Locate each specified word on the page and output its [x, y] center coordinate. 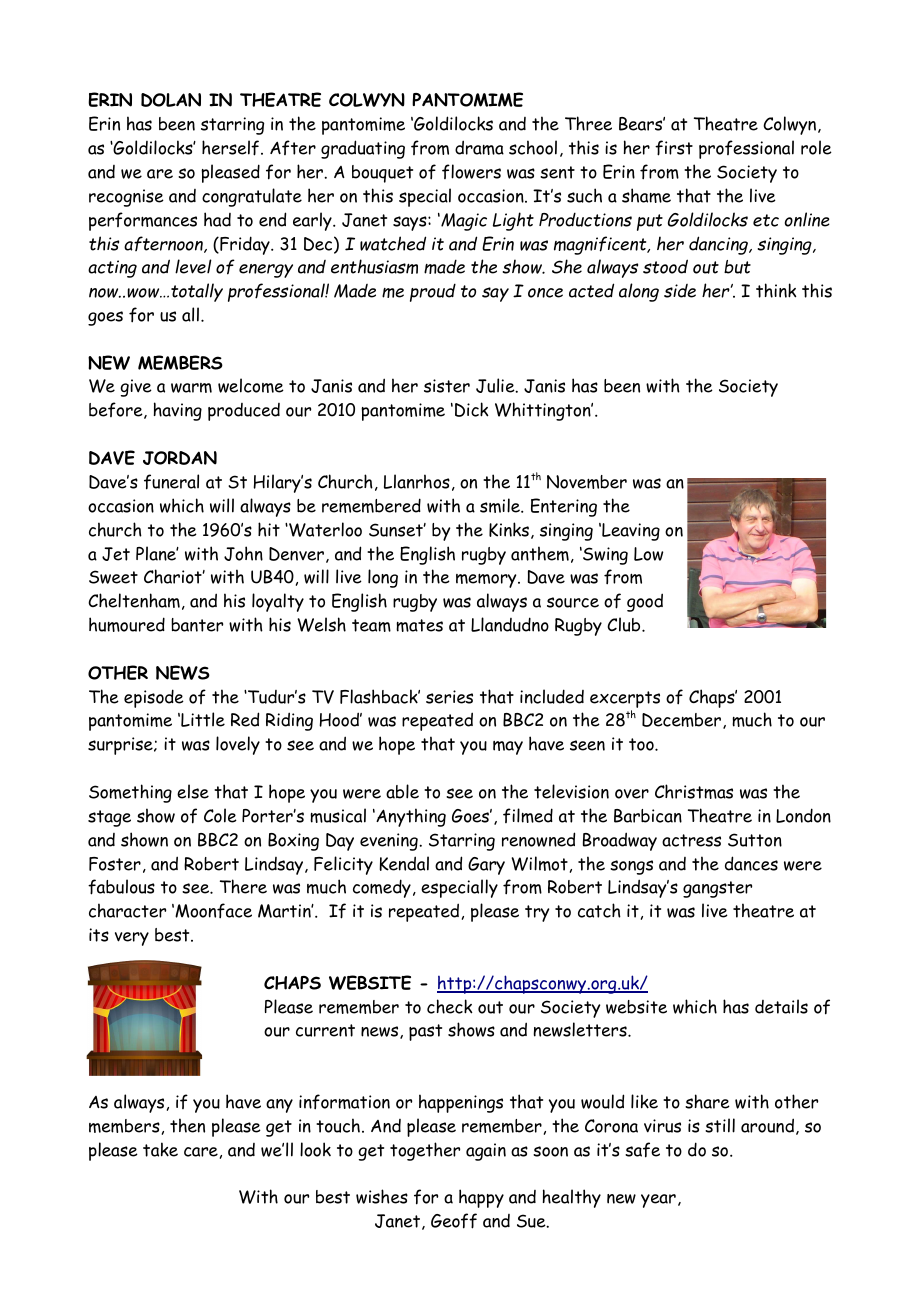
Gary [486, 866]
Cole [220, 815]
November [587, 482]
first [674, 148]
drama [479, 147]
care [201, 1152]
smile [501, 505]
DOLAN [171, 100]
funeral [171, 482]
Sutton [755, 840]
